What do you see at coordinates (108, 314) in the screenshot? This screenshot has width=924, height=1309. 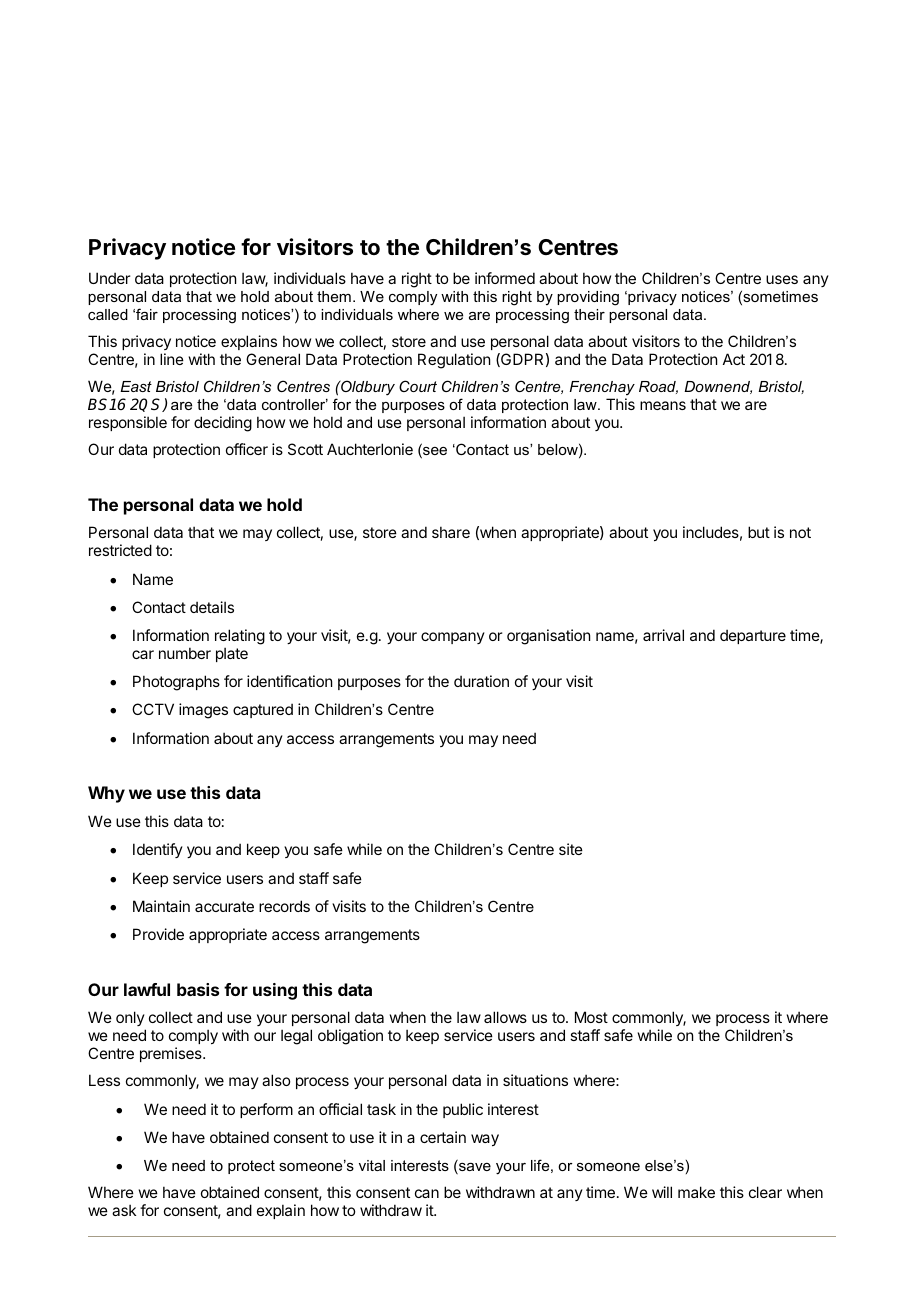 I see `called` at bounding box center [108, 314].
